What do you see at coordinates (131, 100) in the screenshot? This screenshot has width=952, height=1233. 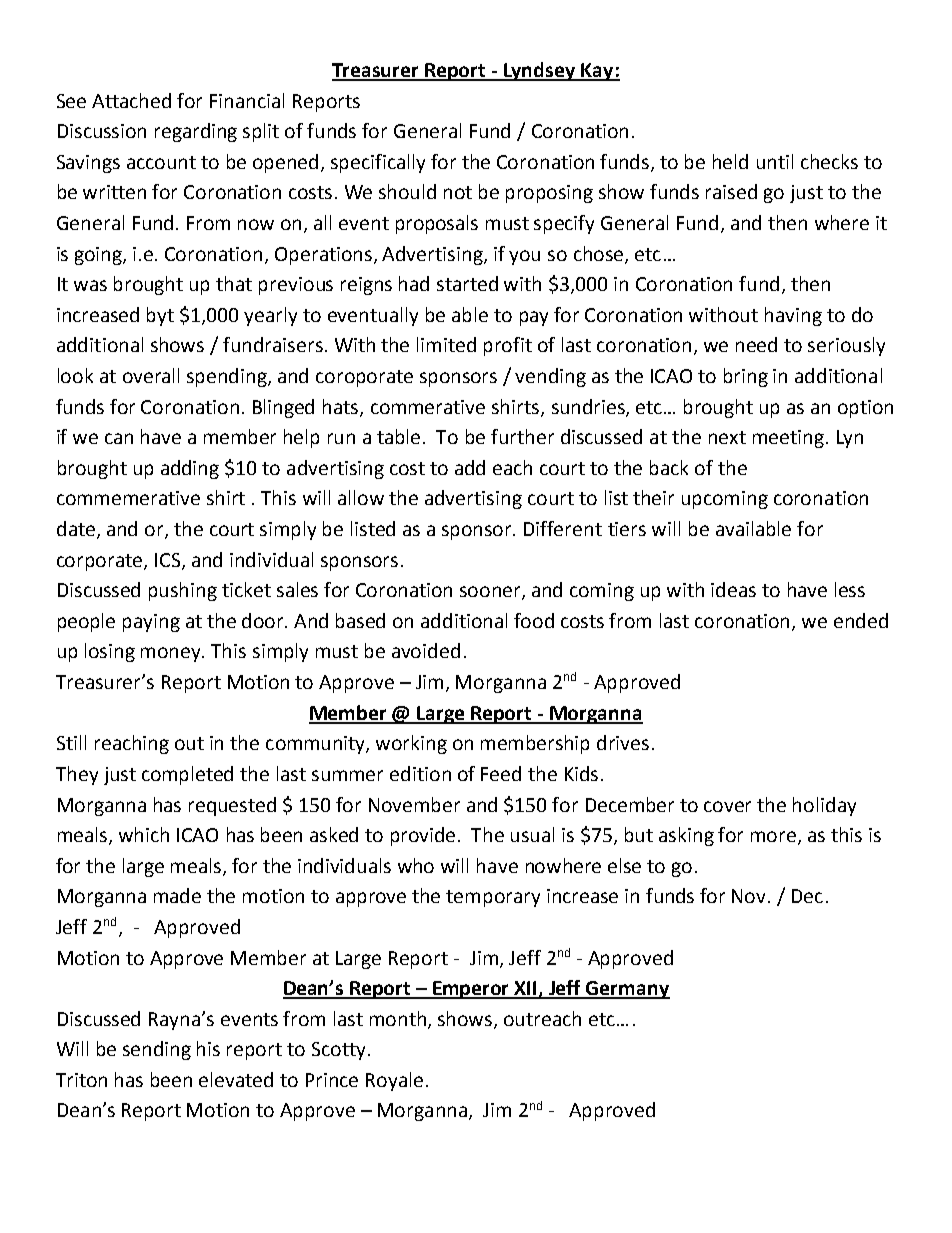 I see `Attached` at bounding box center [131, 100].
